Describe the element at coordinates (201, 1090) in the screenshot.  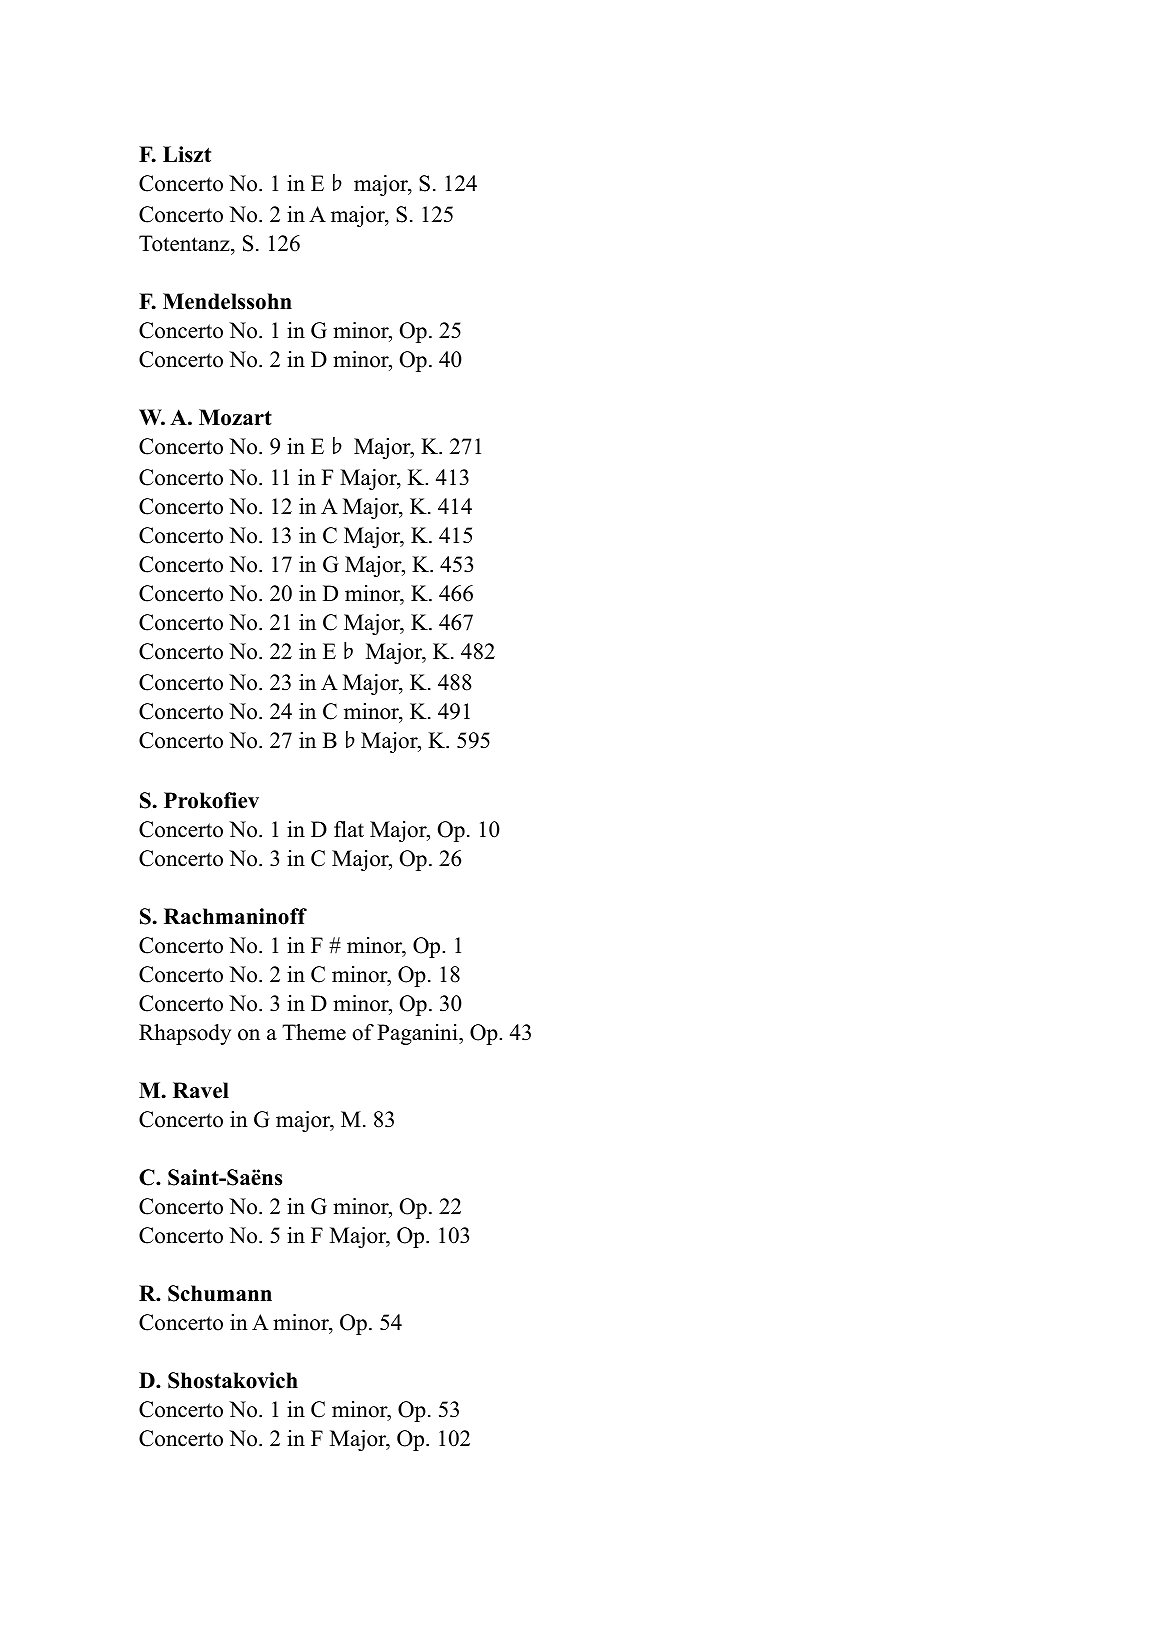
I see `Ravel` at that location.
